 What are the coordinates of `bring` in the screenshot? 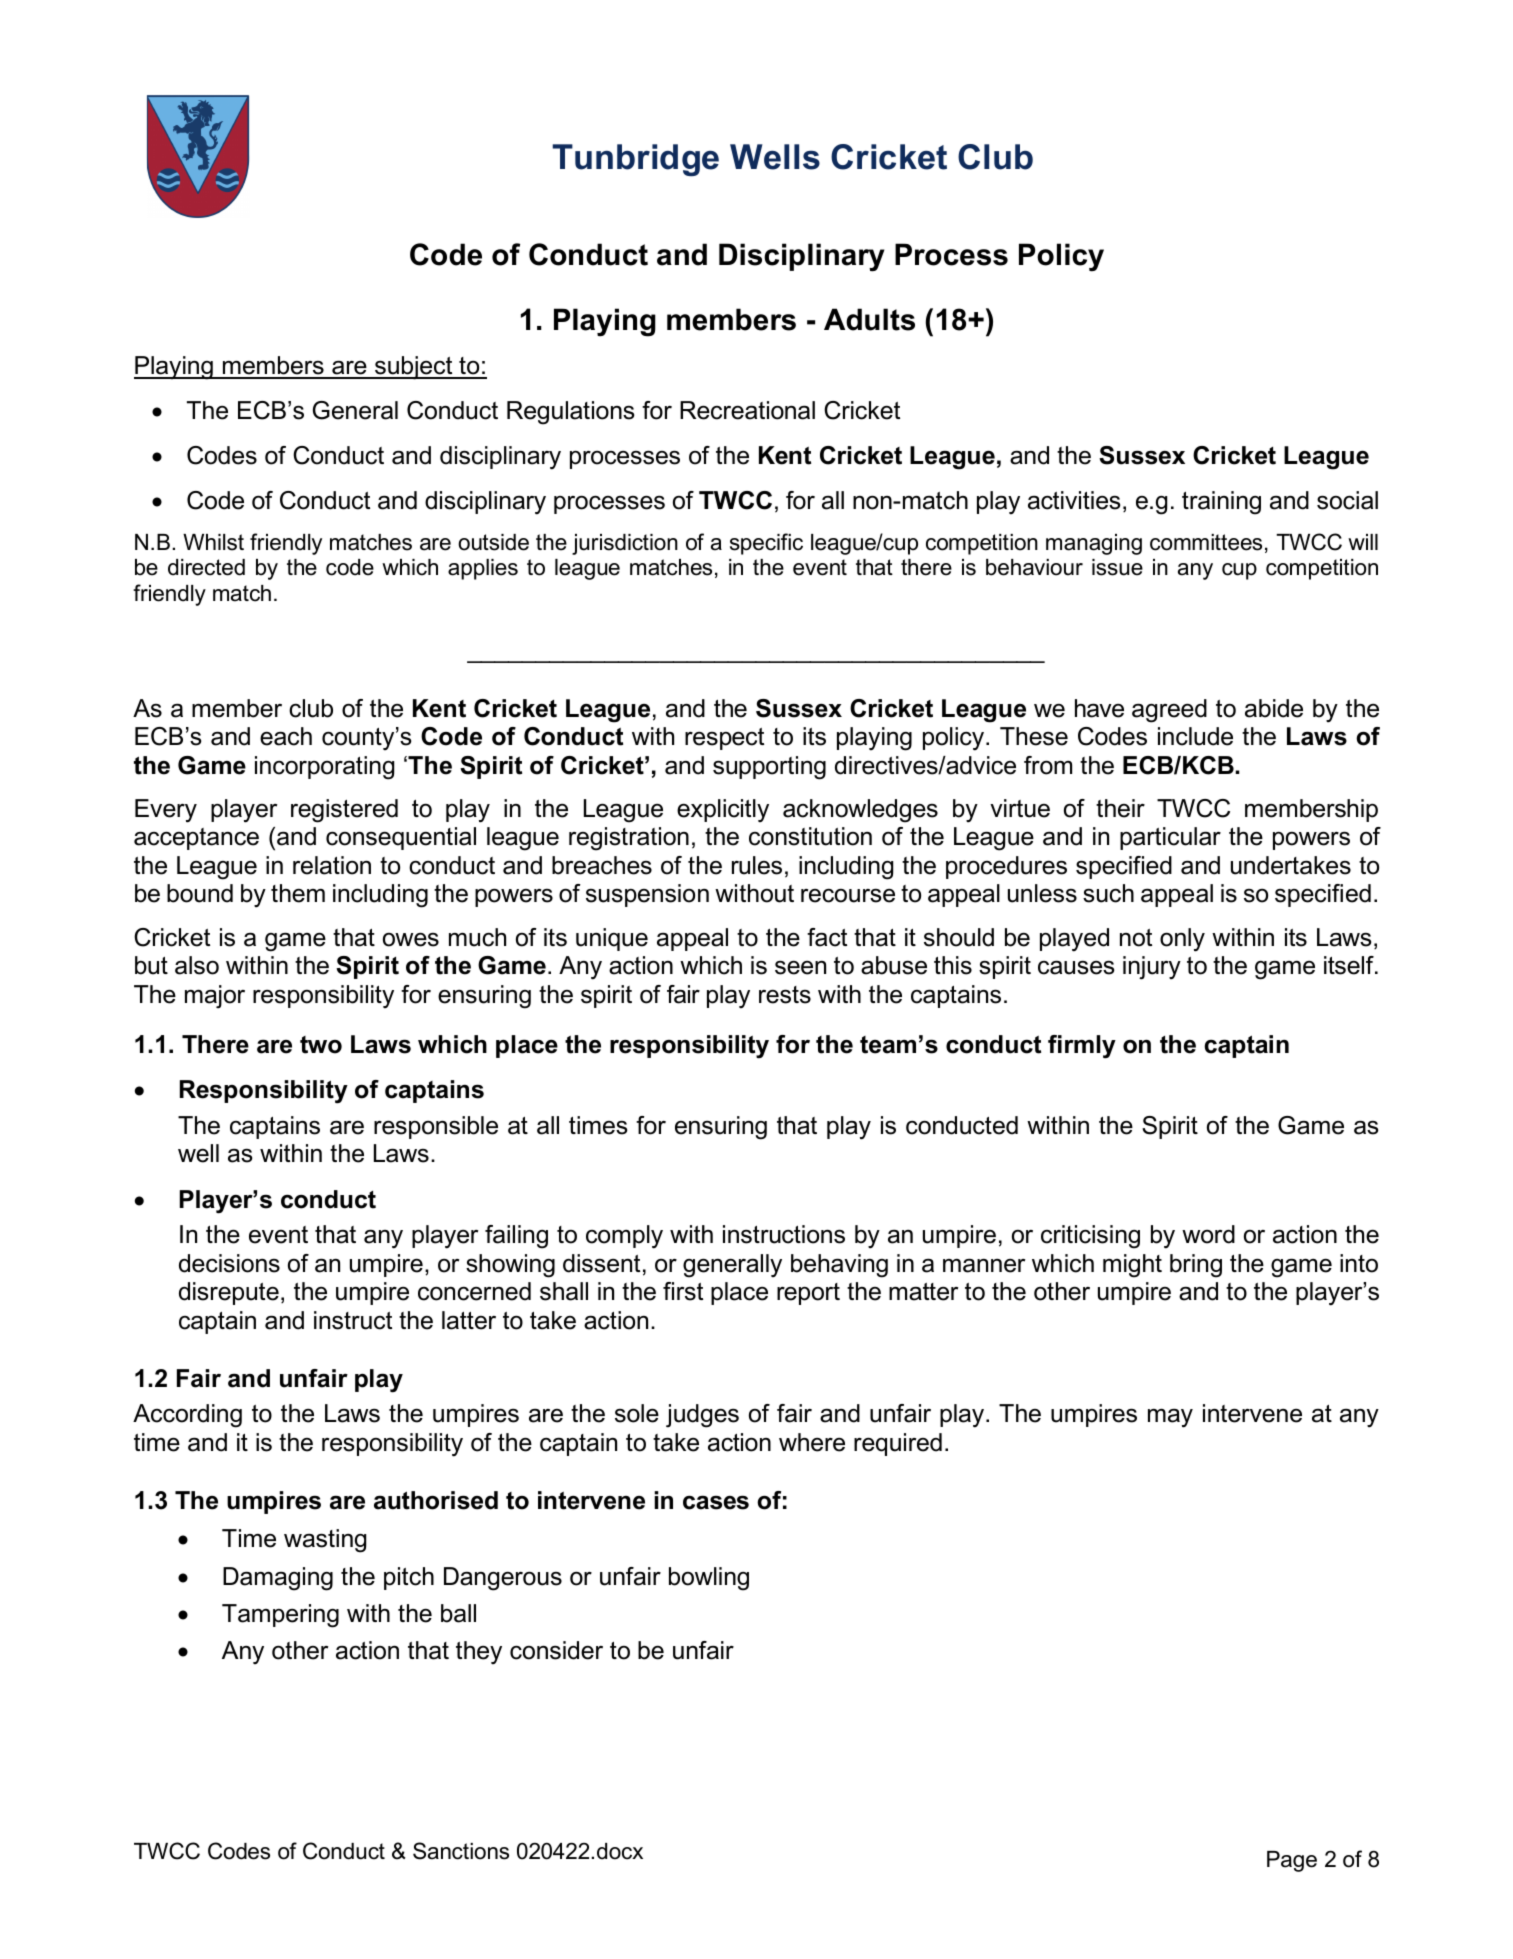 It's located at (1196, 1266).
